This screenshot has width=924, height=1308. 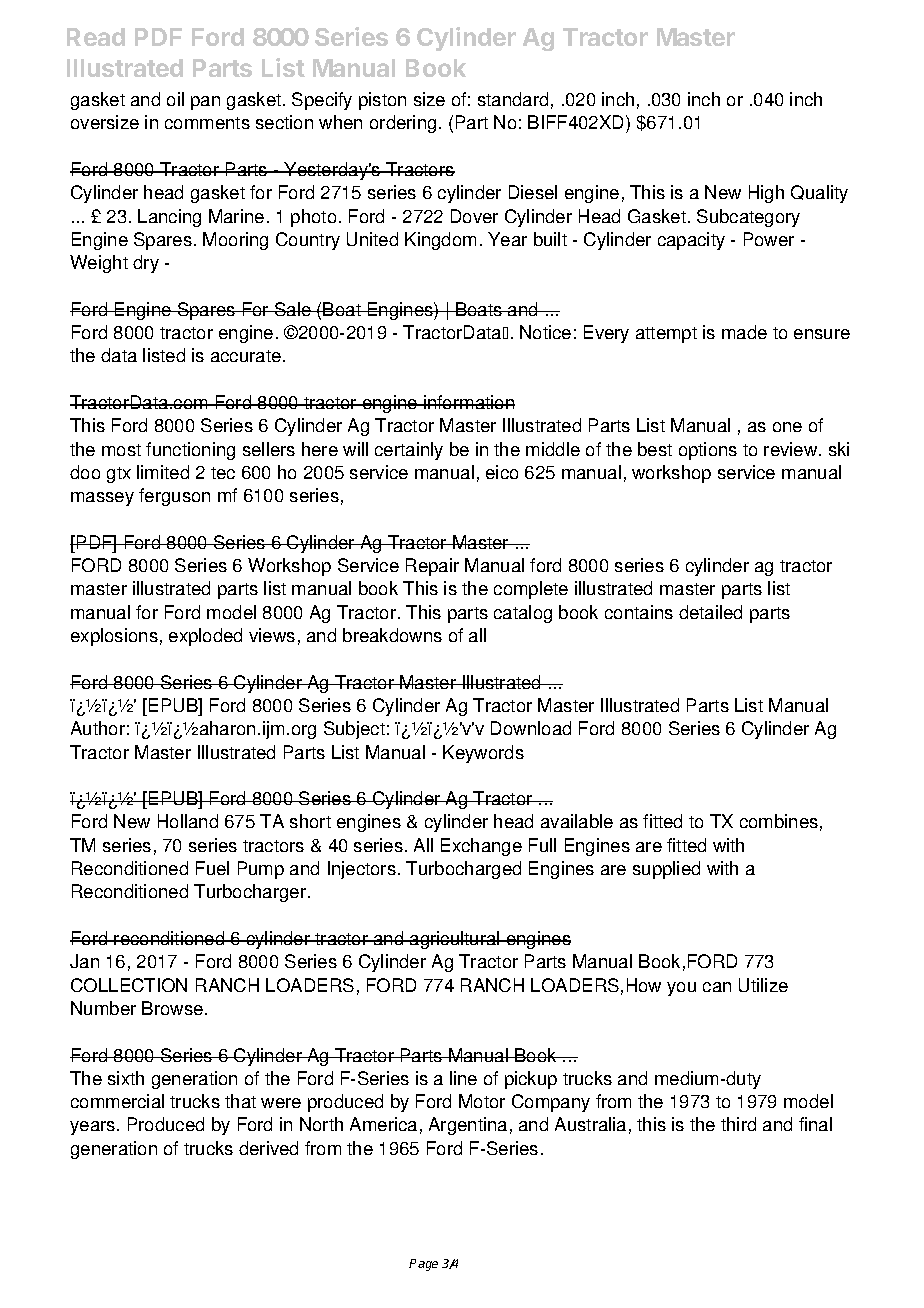 What do you see at coordinates (481, 847) in the screenshot?
I see `Exchange` at bounding box center [481, 847].
